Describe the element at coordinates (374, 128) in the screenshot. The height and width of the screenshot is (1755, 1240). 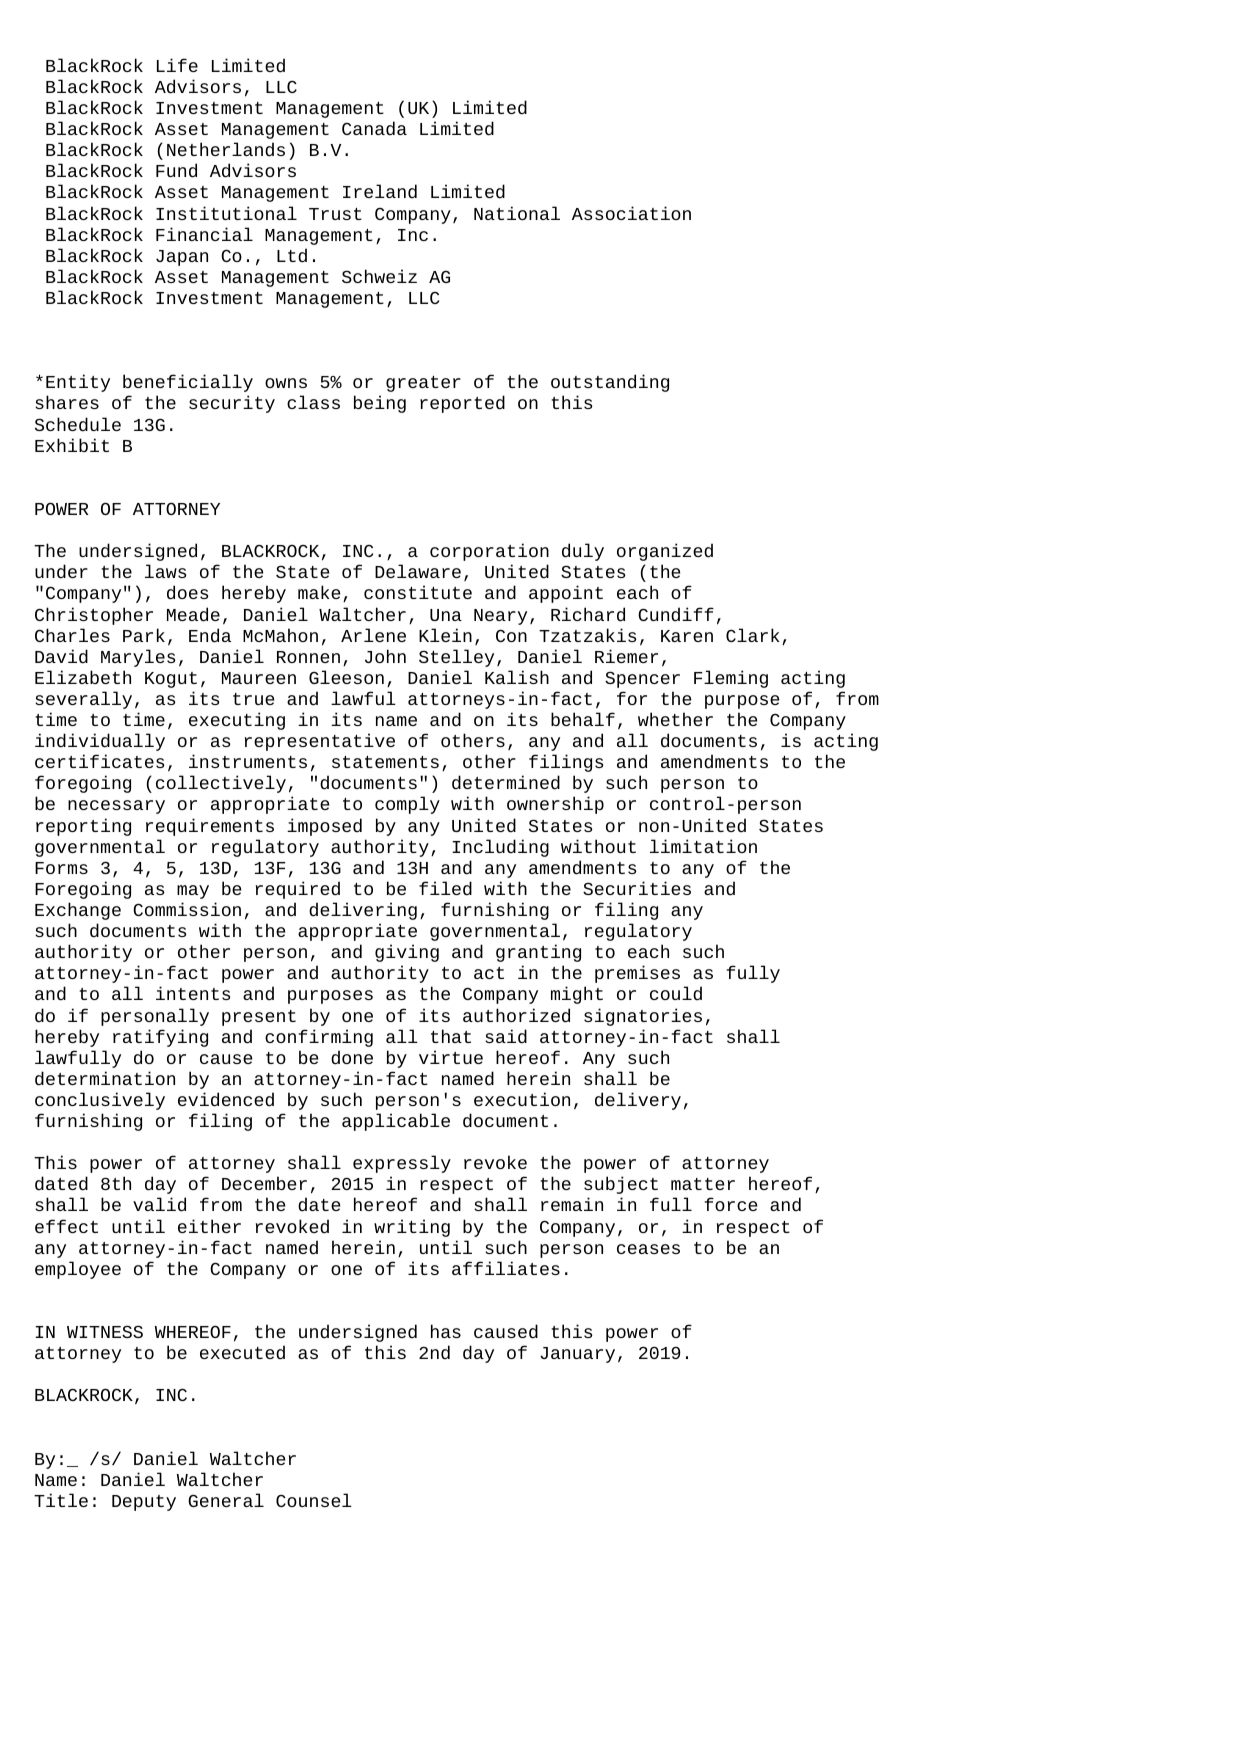
I see `Canada` at that location.
